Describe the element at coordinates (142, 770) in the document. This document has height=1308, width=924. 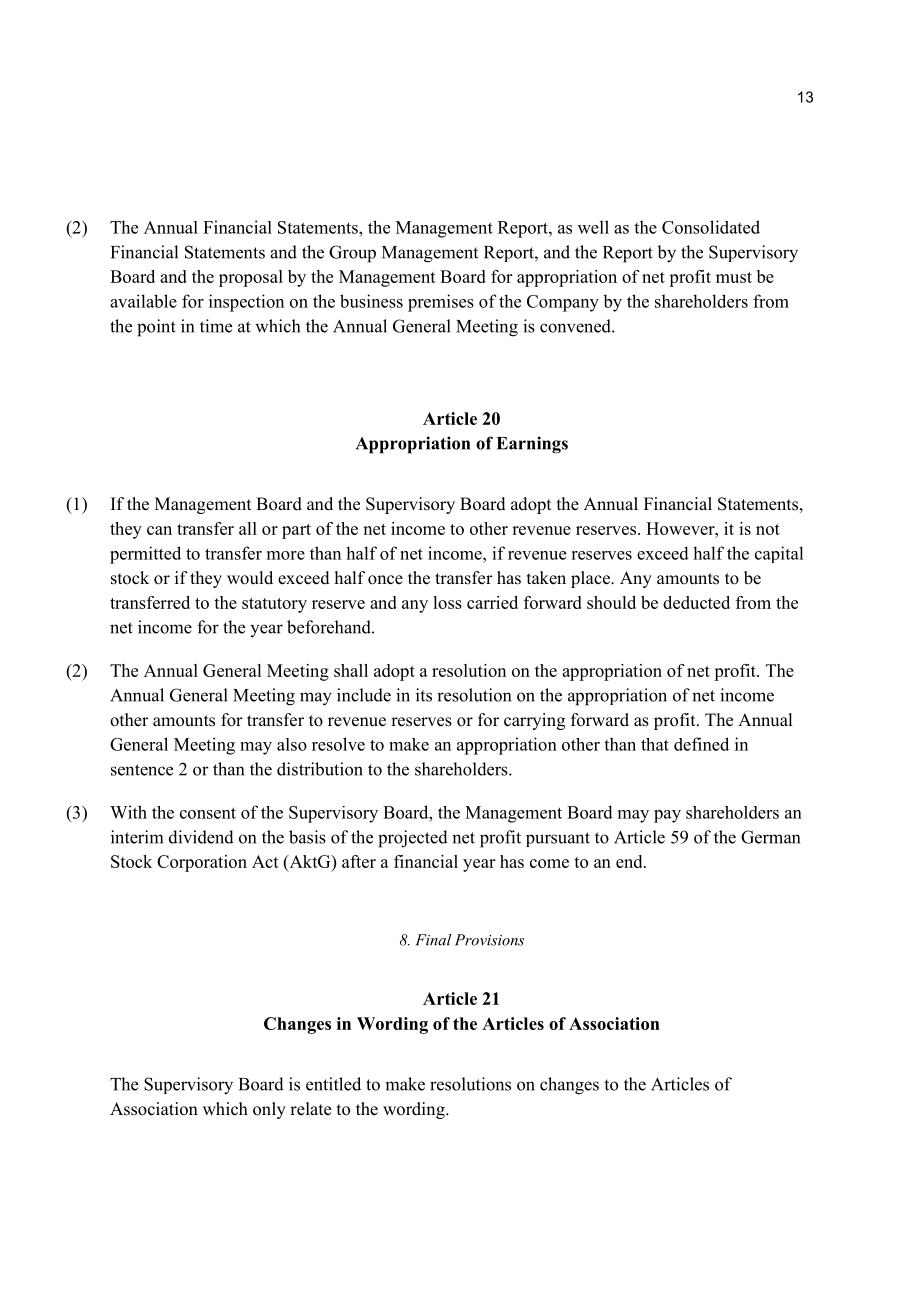
I see `sentence` at that location.
